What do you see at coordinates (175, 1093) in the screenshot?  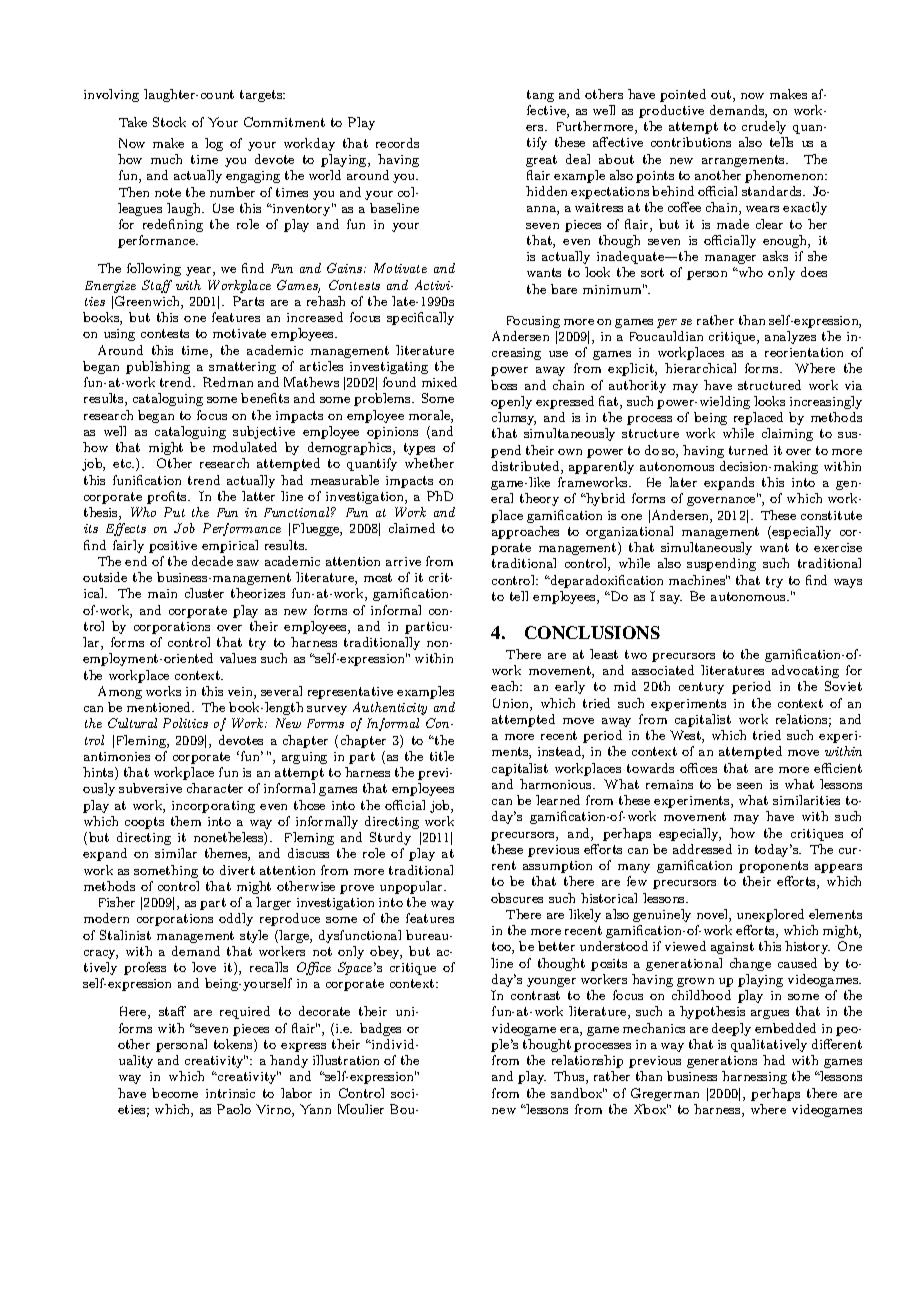 I see `become` at bounding box center [175, 1093].
